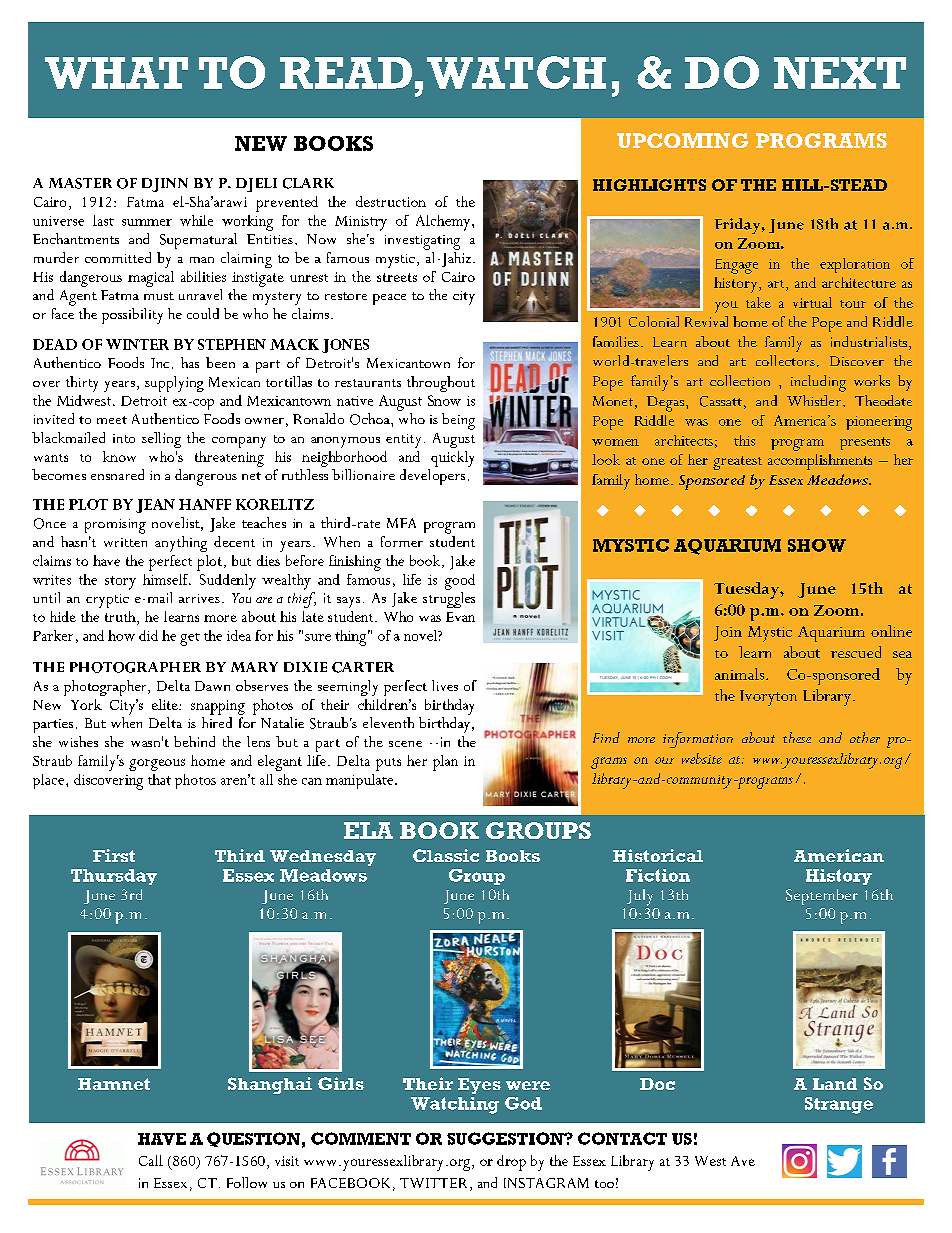 The height and width of the screenshot is (1233, 952). Describe the element at coordinates (391, 201) in the screenshot. I see `destruction` at that location.
